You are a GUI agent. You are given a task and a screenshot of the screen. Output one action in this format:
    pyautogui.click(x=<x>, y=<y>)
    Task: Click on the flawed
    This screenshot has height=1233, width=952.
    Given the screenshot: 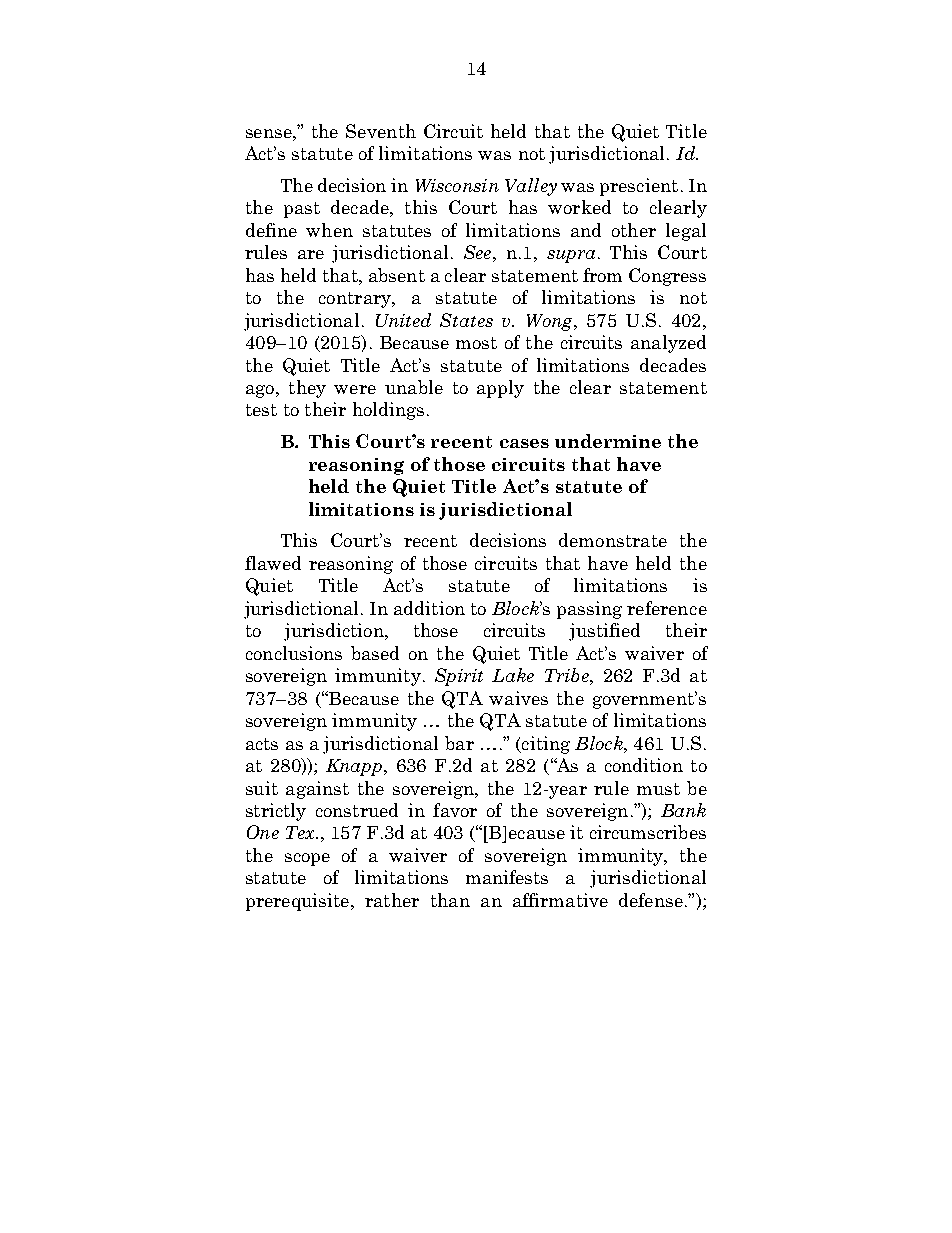 What is the action you would take?
    pyautogui.click(x=273, y=563)
